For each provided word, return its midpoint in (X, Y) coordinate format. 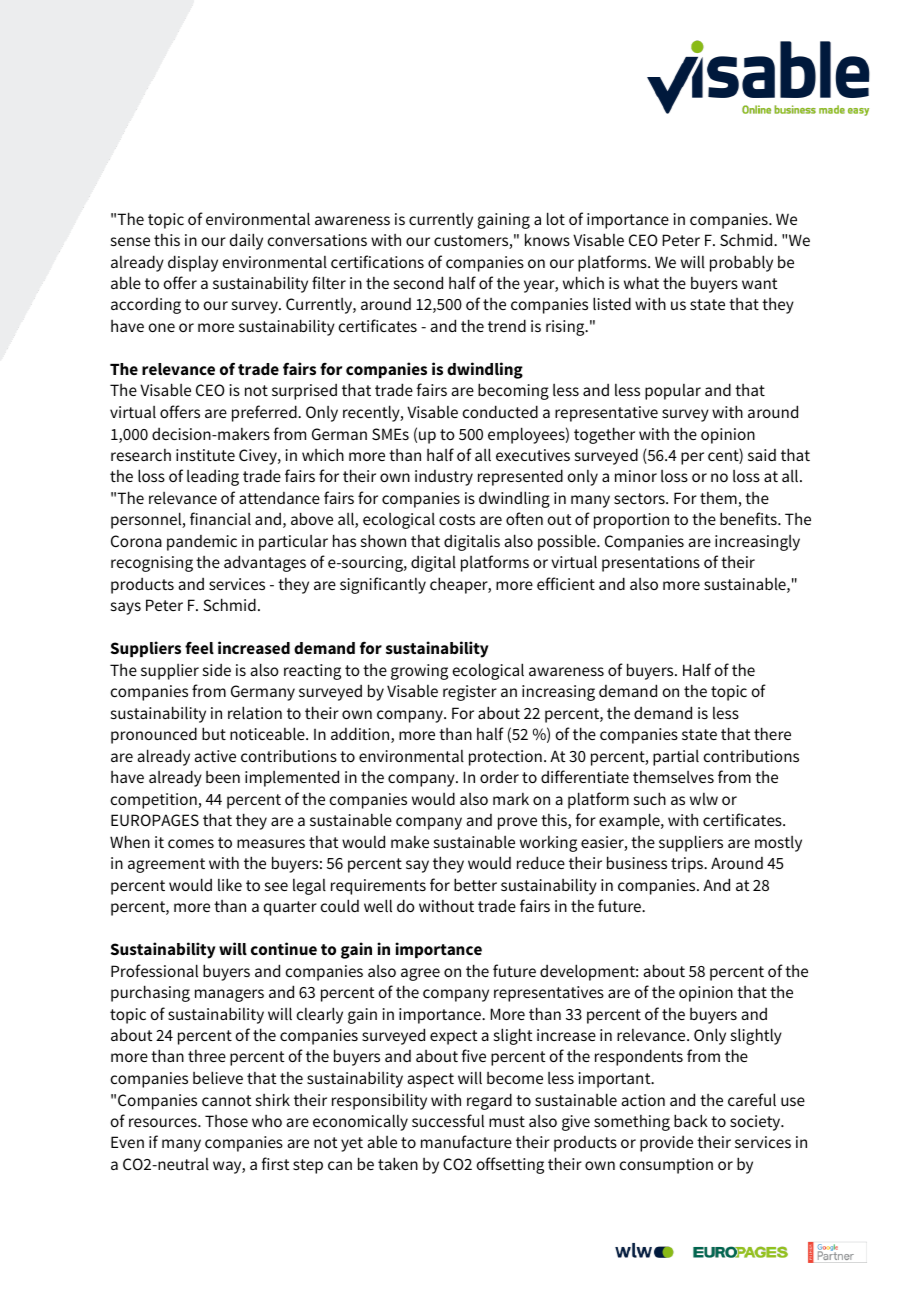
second (418, 282)
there (772, 733)
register (470, 693)
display (193, 263)
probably (741, 263)
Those (226, 1121)
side (217, 670)
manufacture (466, 1141)
